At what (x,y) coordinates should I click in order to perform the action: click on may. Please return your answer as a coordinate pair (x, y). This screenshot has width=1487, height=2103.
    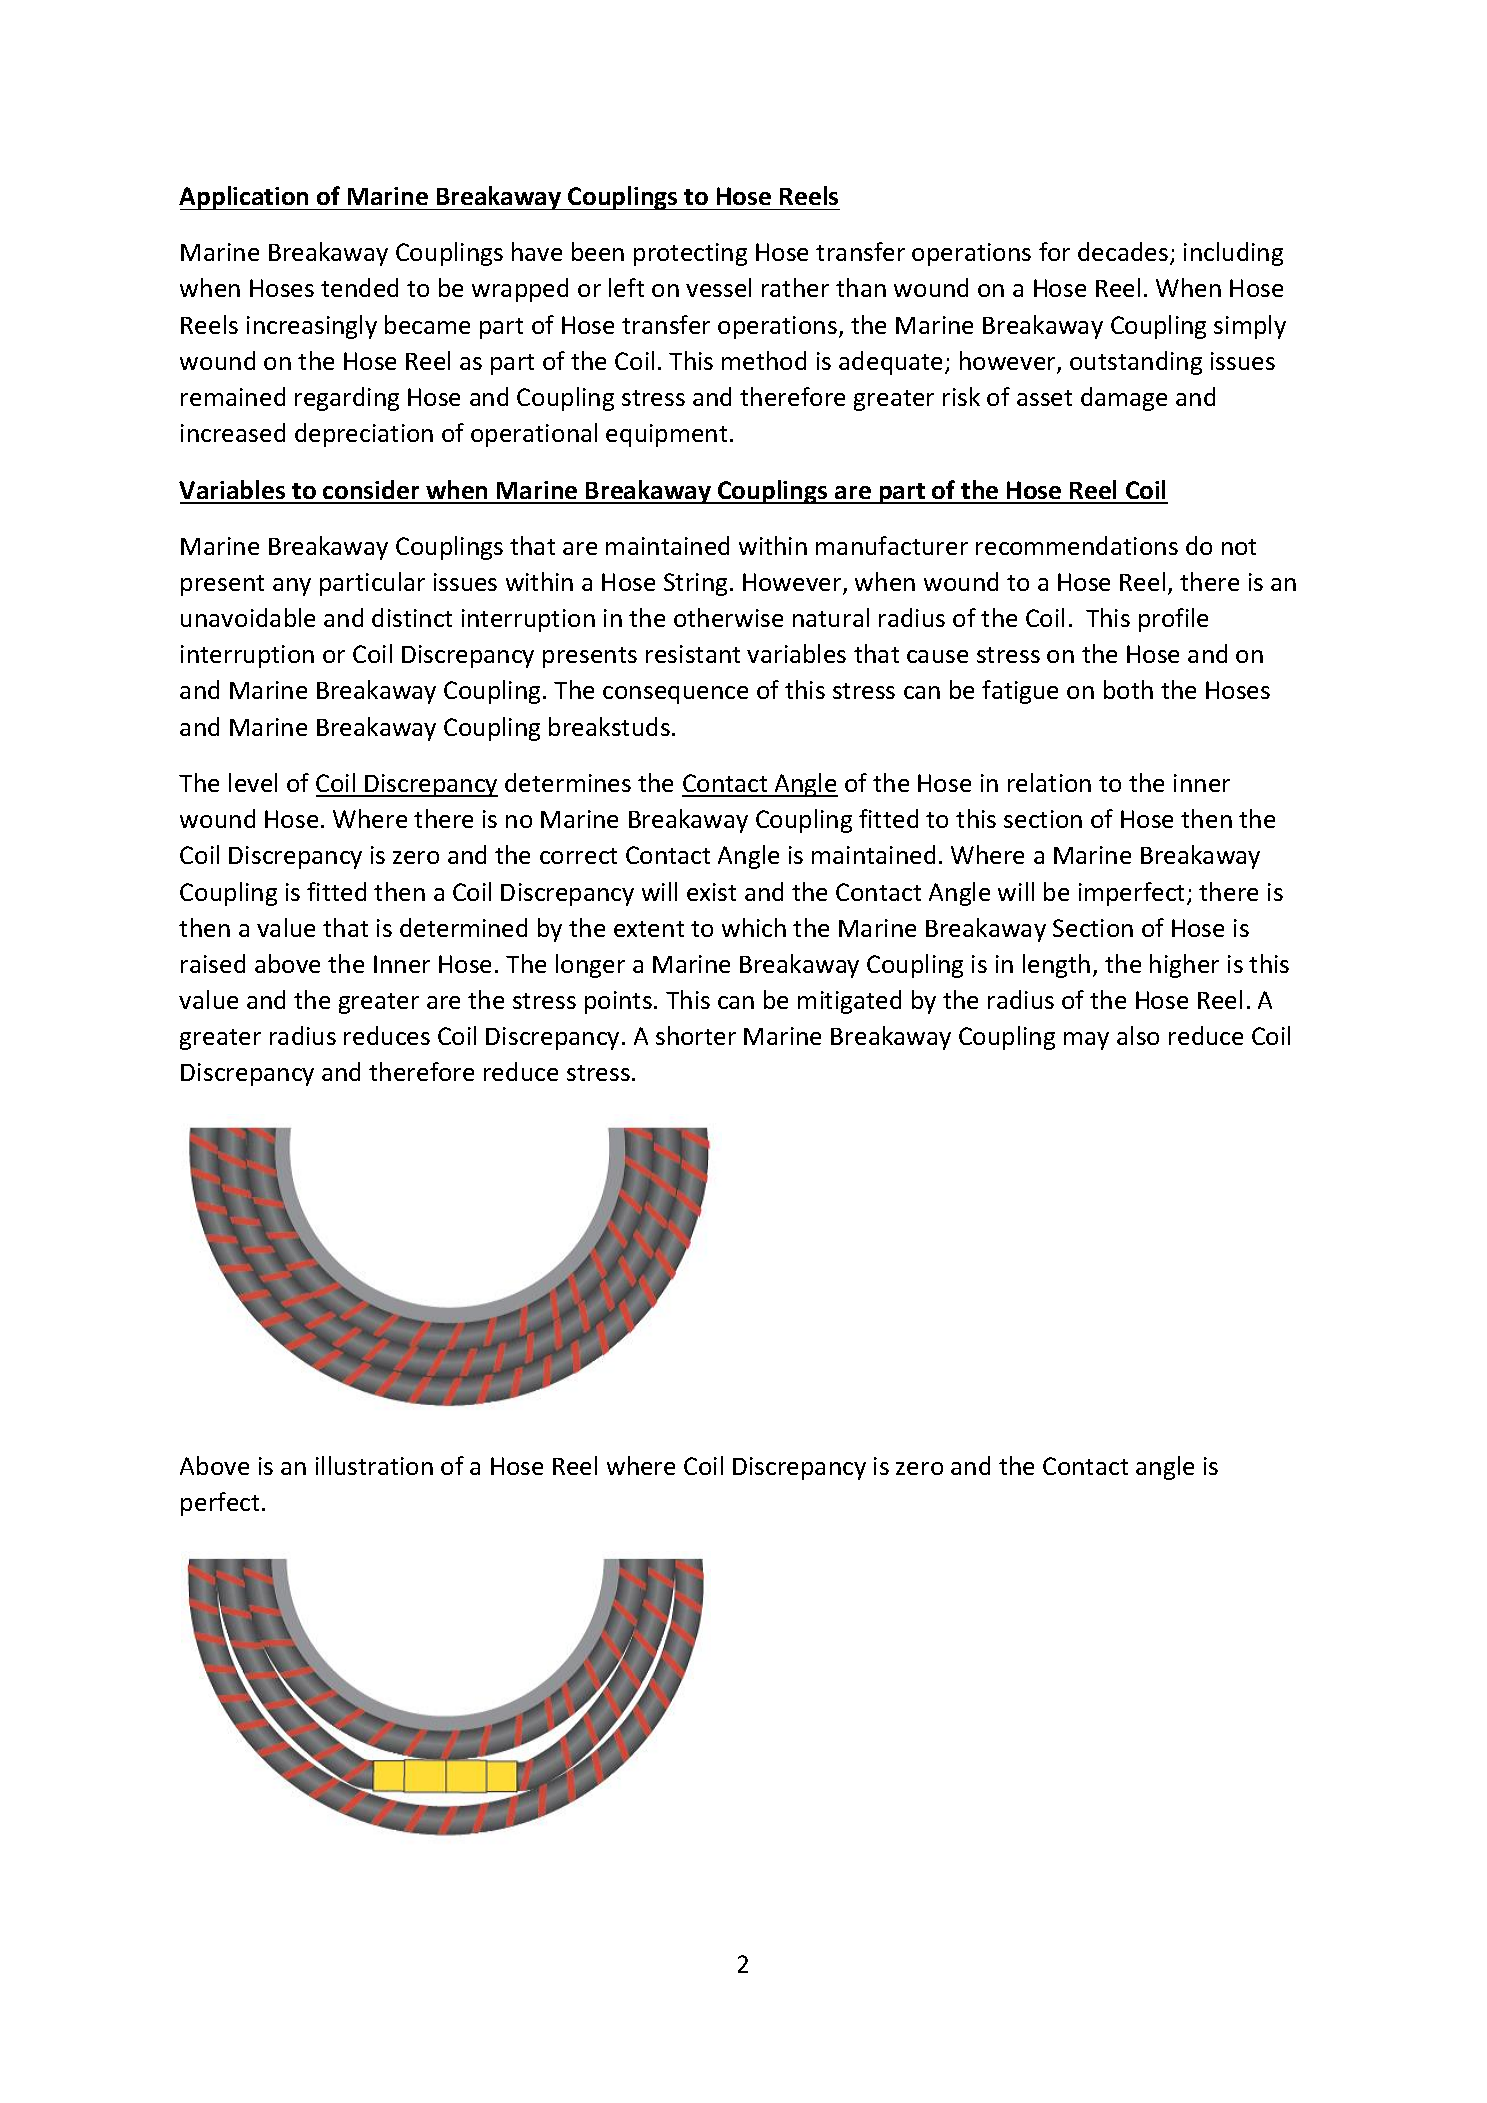
    Looking at the image, I should click on (1086, 1041).
